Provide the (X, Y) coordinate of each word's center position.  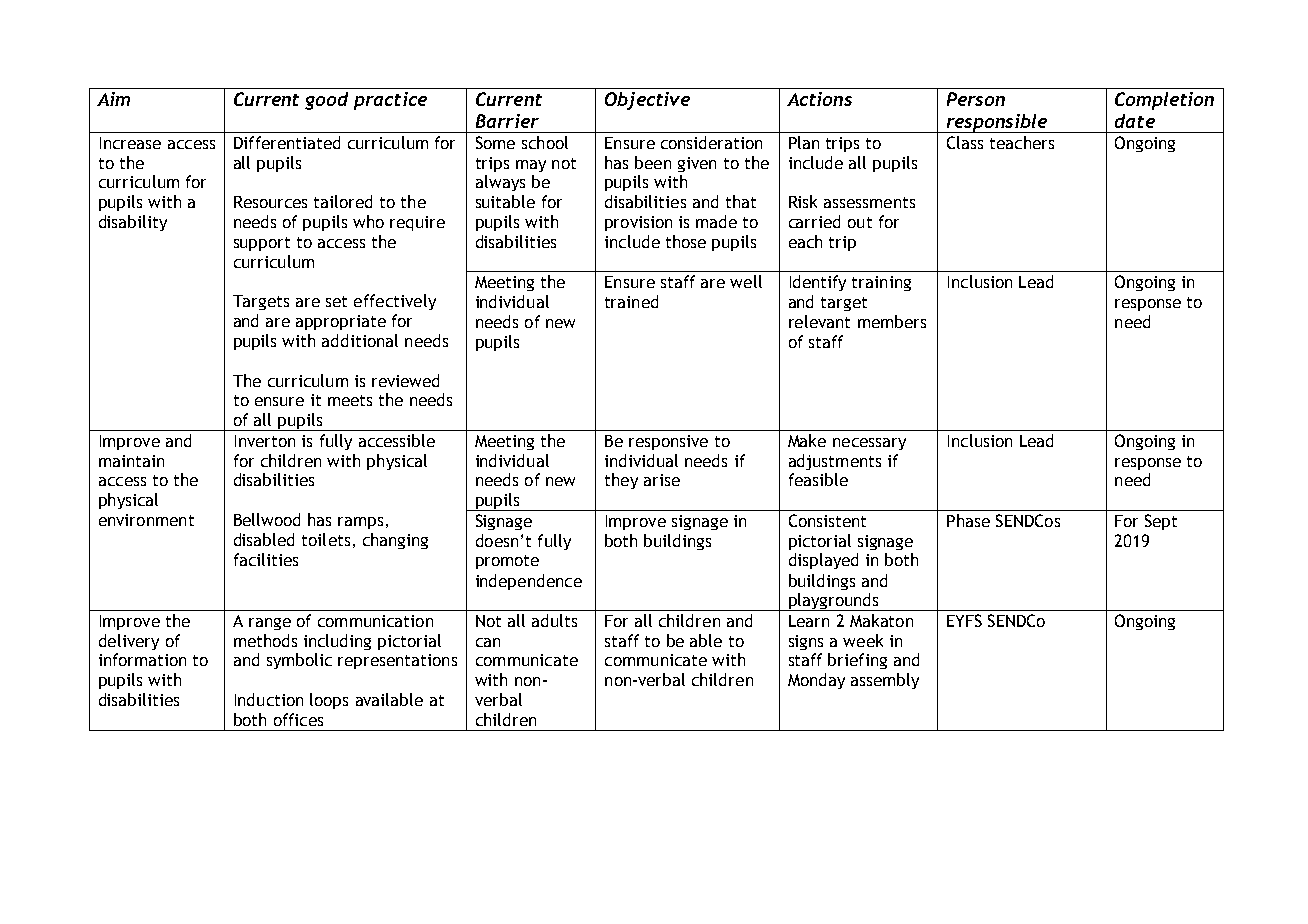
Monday (816, 681)
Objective (647, 101)
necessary (869, 444)
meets (350, 400)
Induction (269, 699)
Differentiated (287, 142)
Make (807, 440)
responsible (997, 123)
